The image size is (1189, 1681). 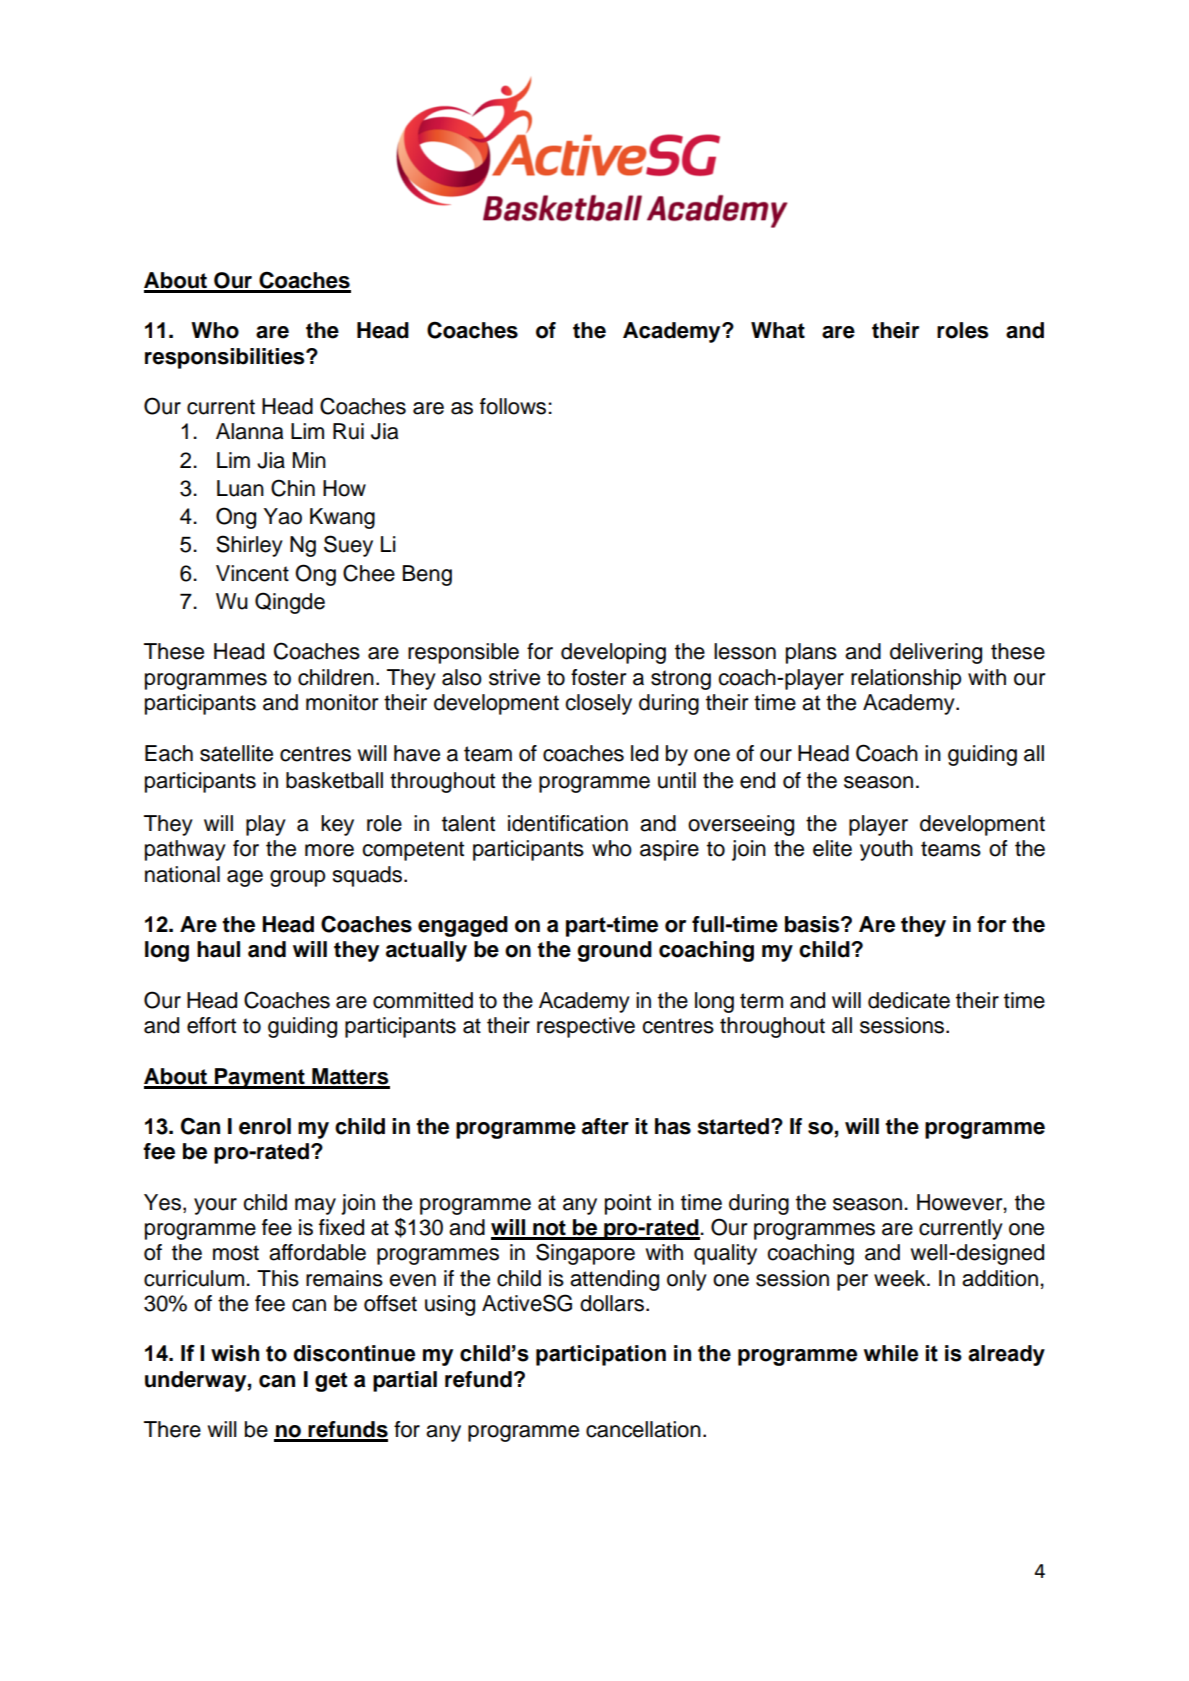 What do you see at coordinates (891, 1353) in the screenshot?
I see `while` at bounding box center [891, 1353].
